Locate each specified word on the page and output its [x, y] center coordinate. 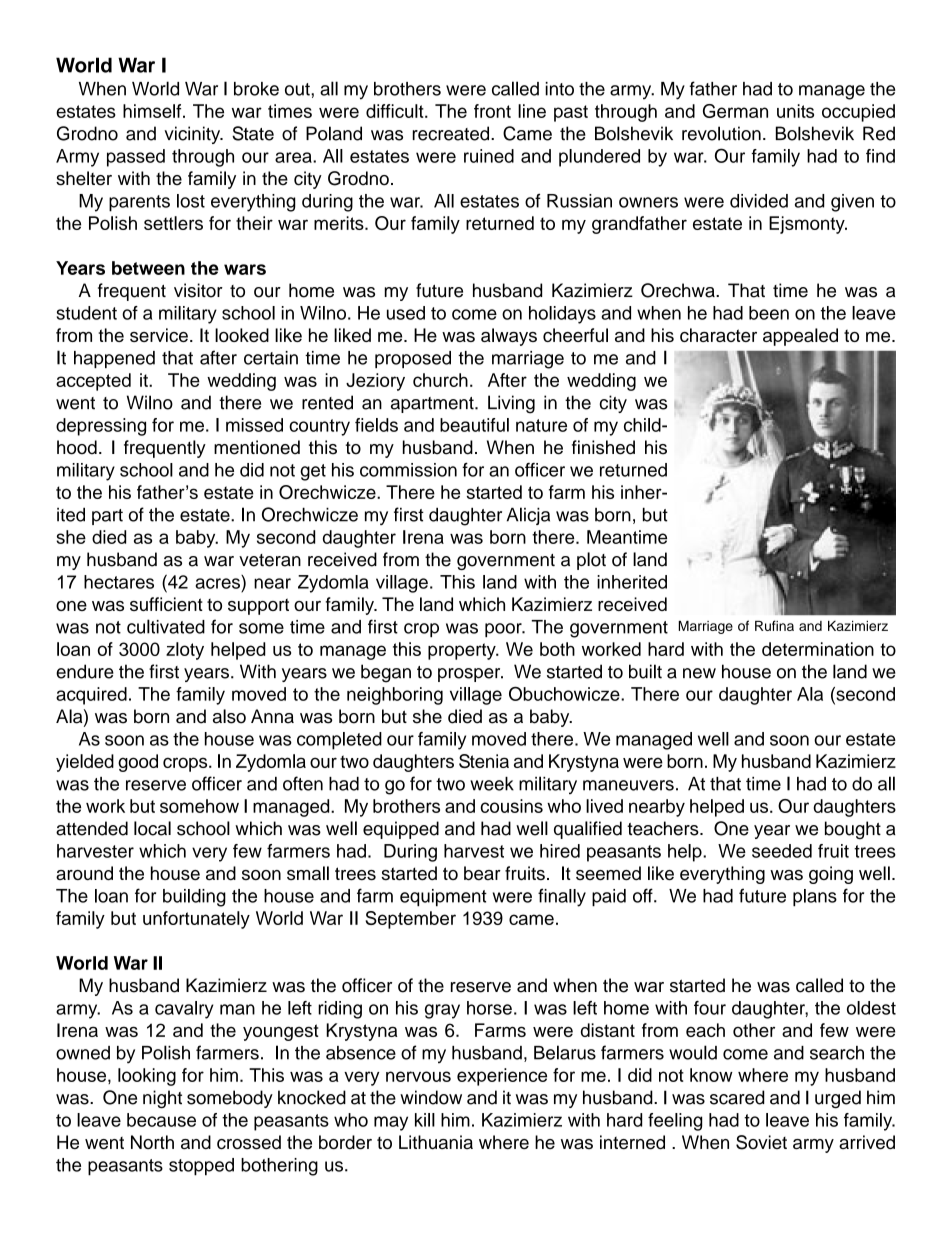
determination [818, 649]
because [161, 1120]
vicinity [193, 135]
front [492, 111]
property [463, 651]
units [795, 111]
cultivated [166, 626]
